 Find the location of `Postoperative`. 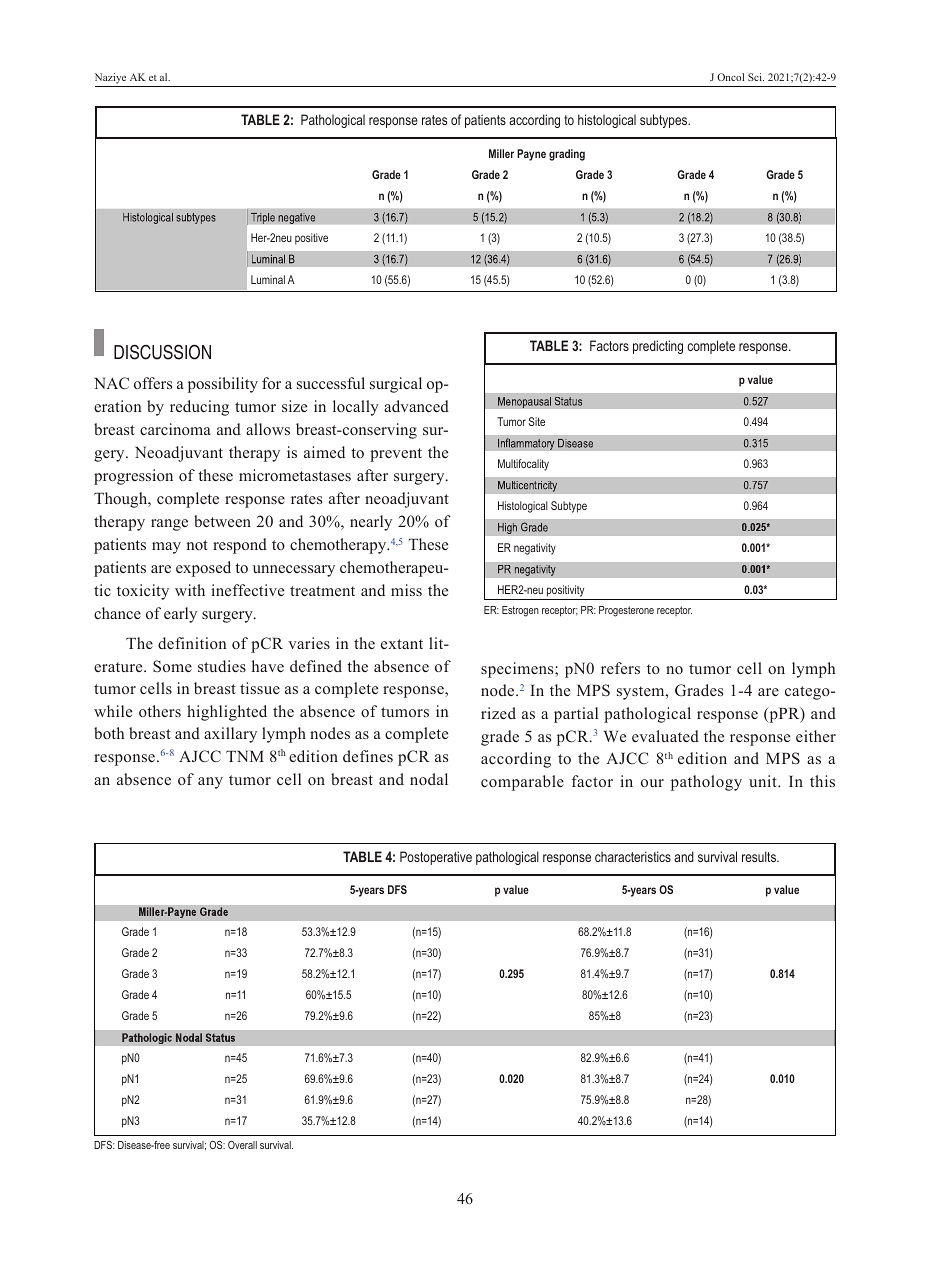

Postoperative is located at coordinates (436, 858).
